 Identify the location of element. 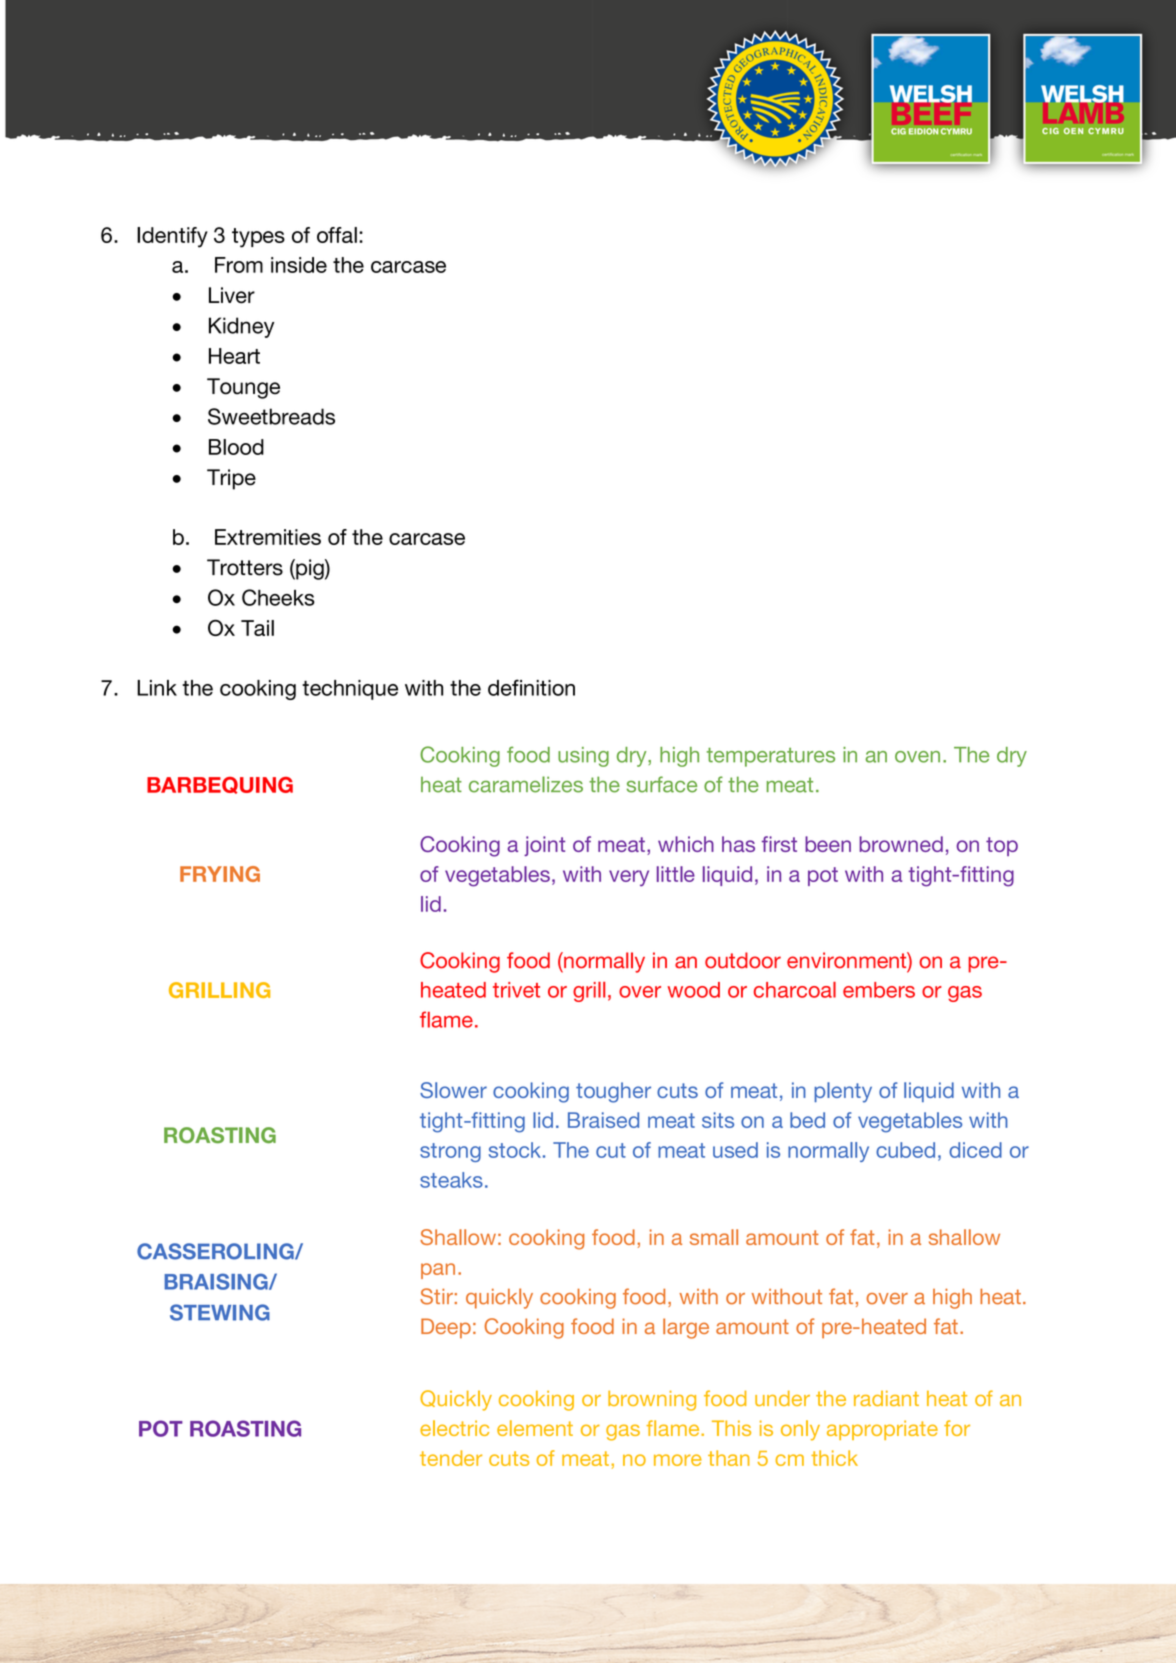
(535, 1428).
